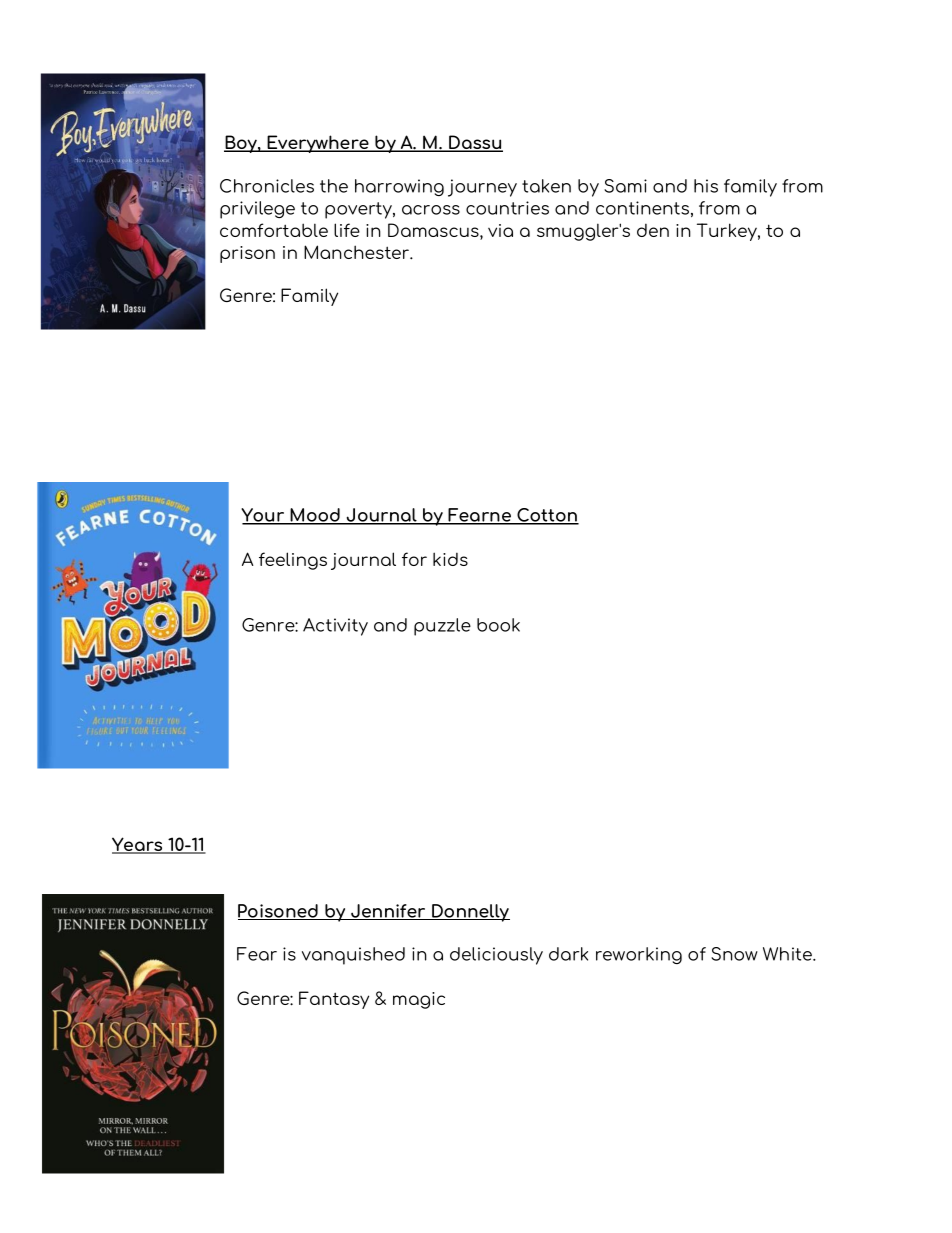 This screenshot has height=1233, width=952. I want to click on Donnelly, so click(470, 913).
